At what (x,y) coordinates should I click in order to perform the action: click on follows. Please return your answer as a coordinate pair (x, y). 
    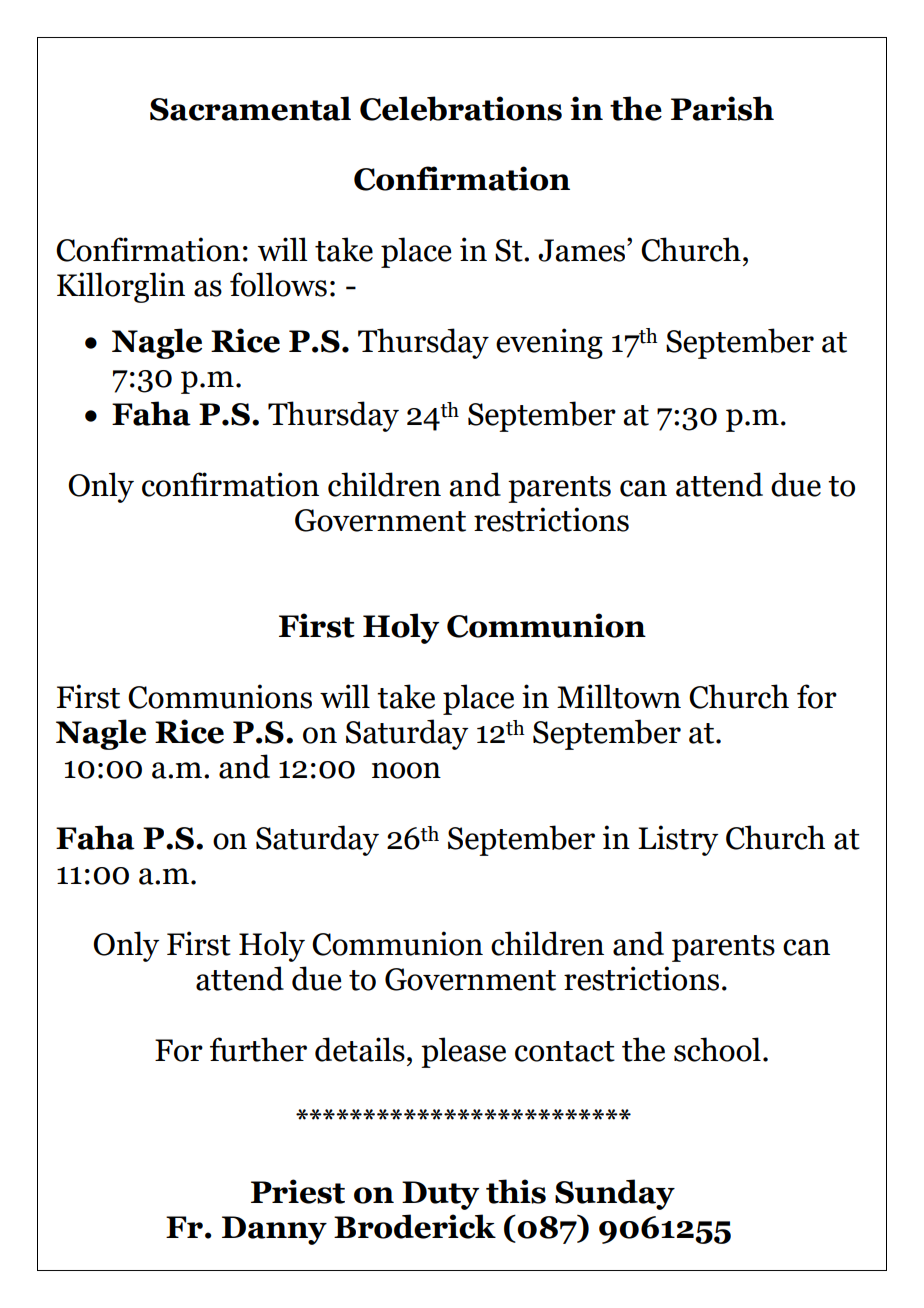
    Looking at the image, I should click on (278, 284).
